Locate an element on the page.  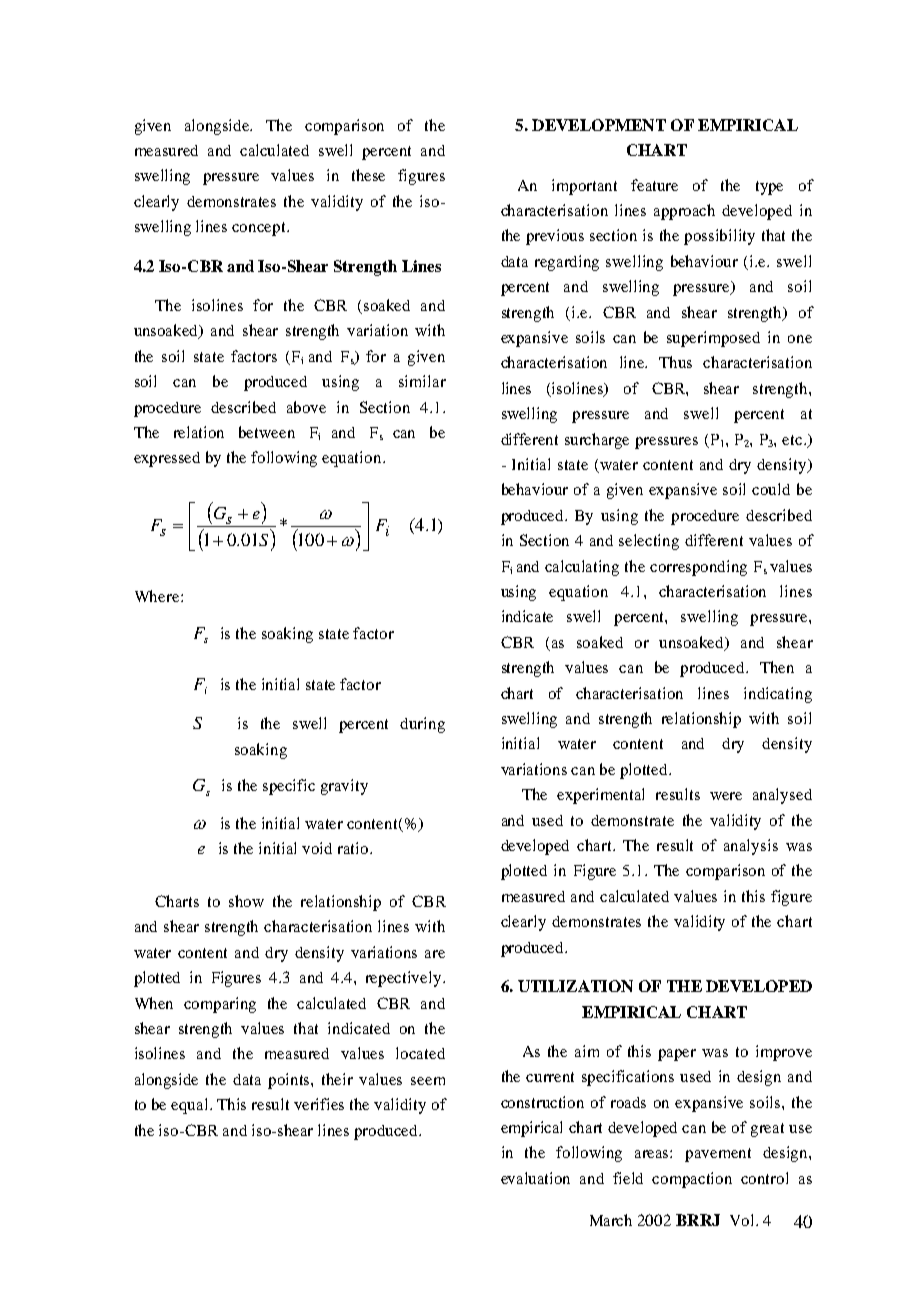
concept is located at coordinates (260, 229).
